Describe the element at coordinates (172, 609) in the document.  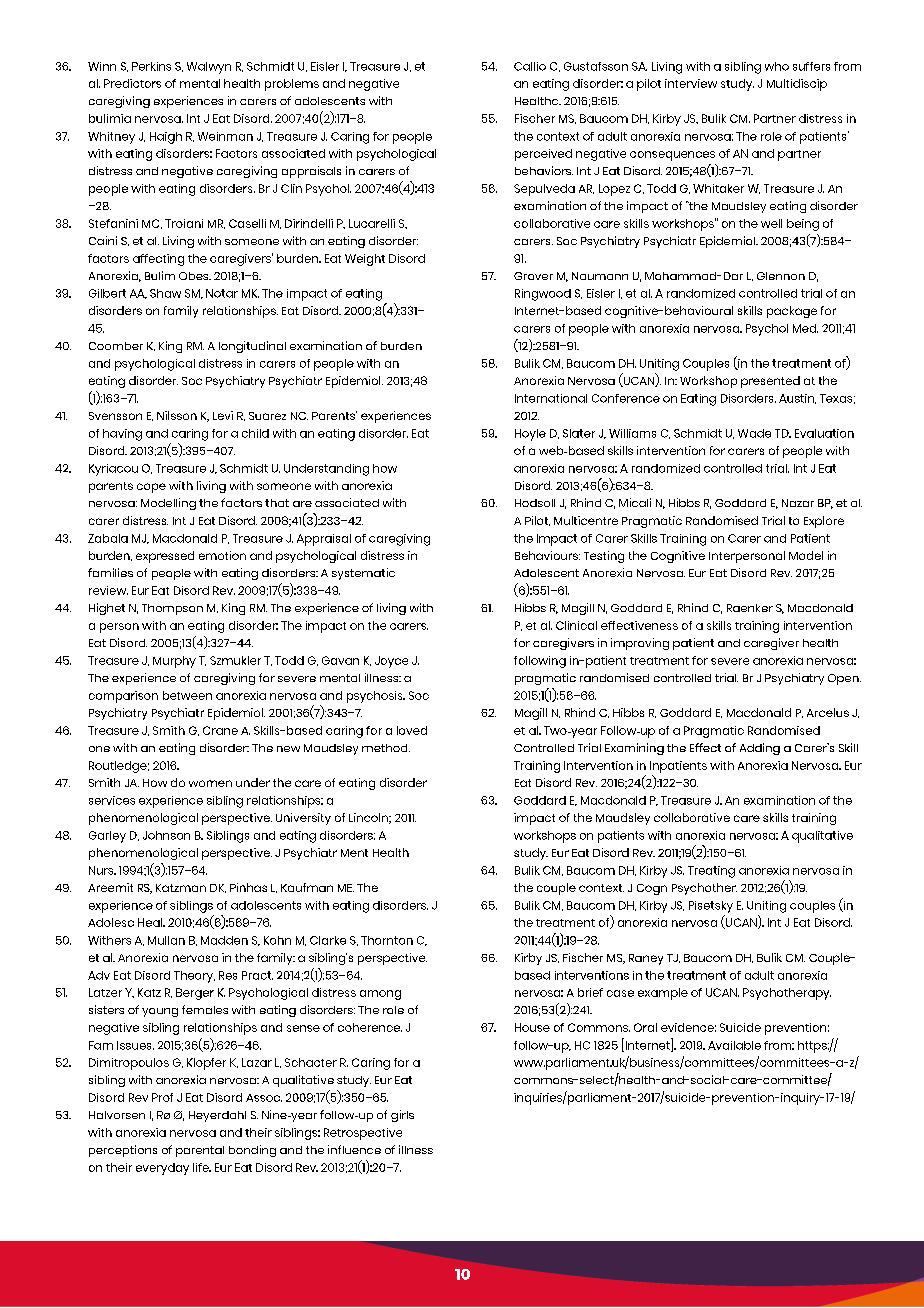
I see `Thompson` at that location.
